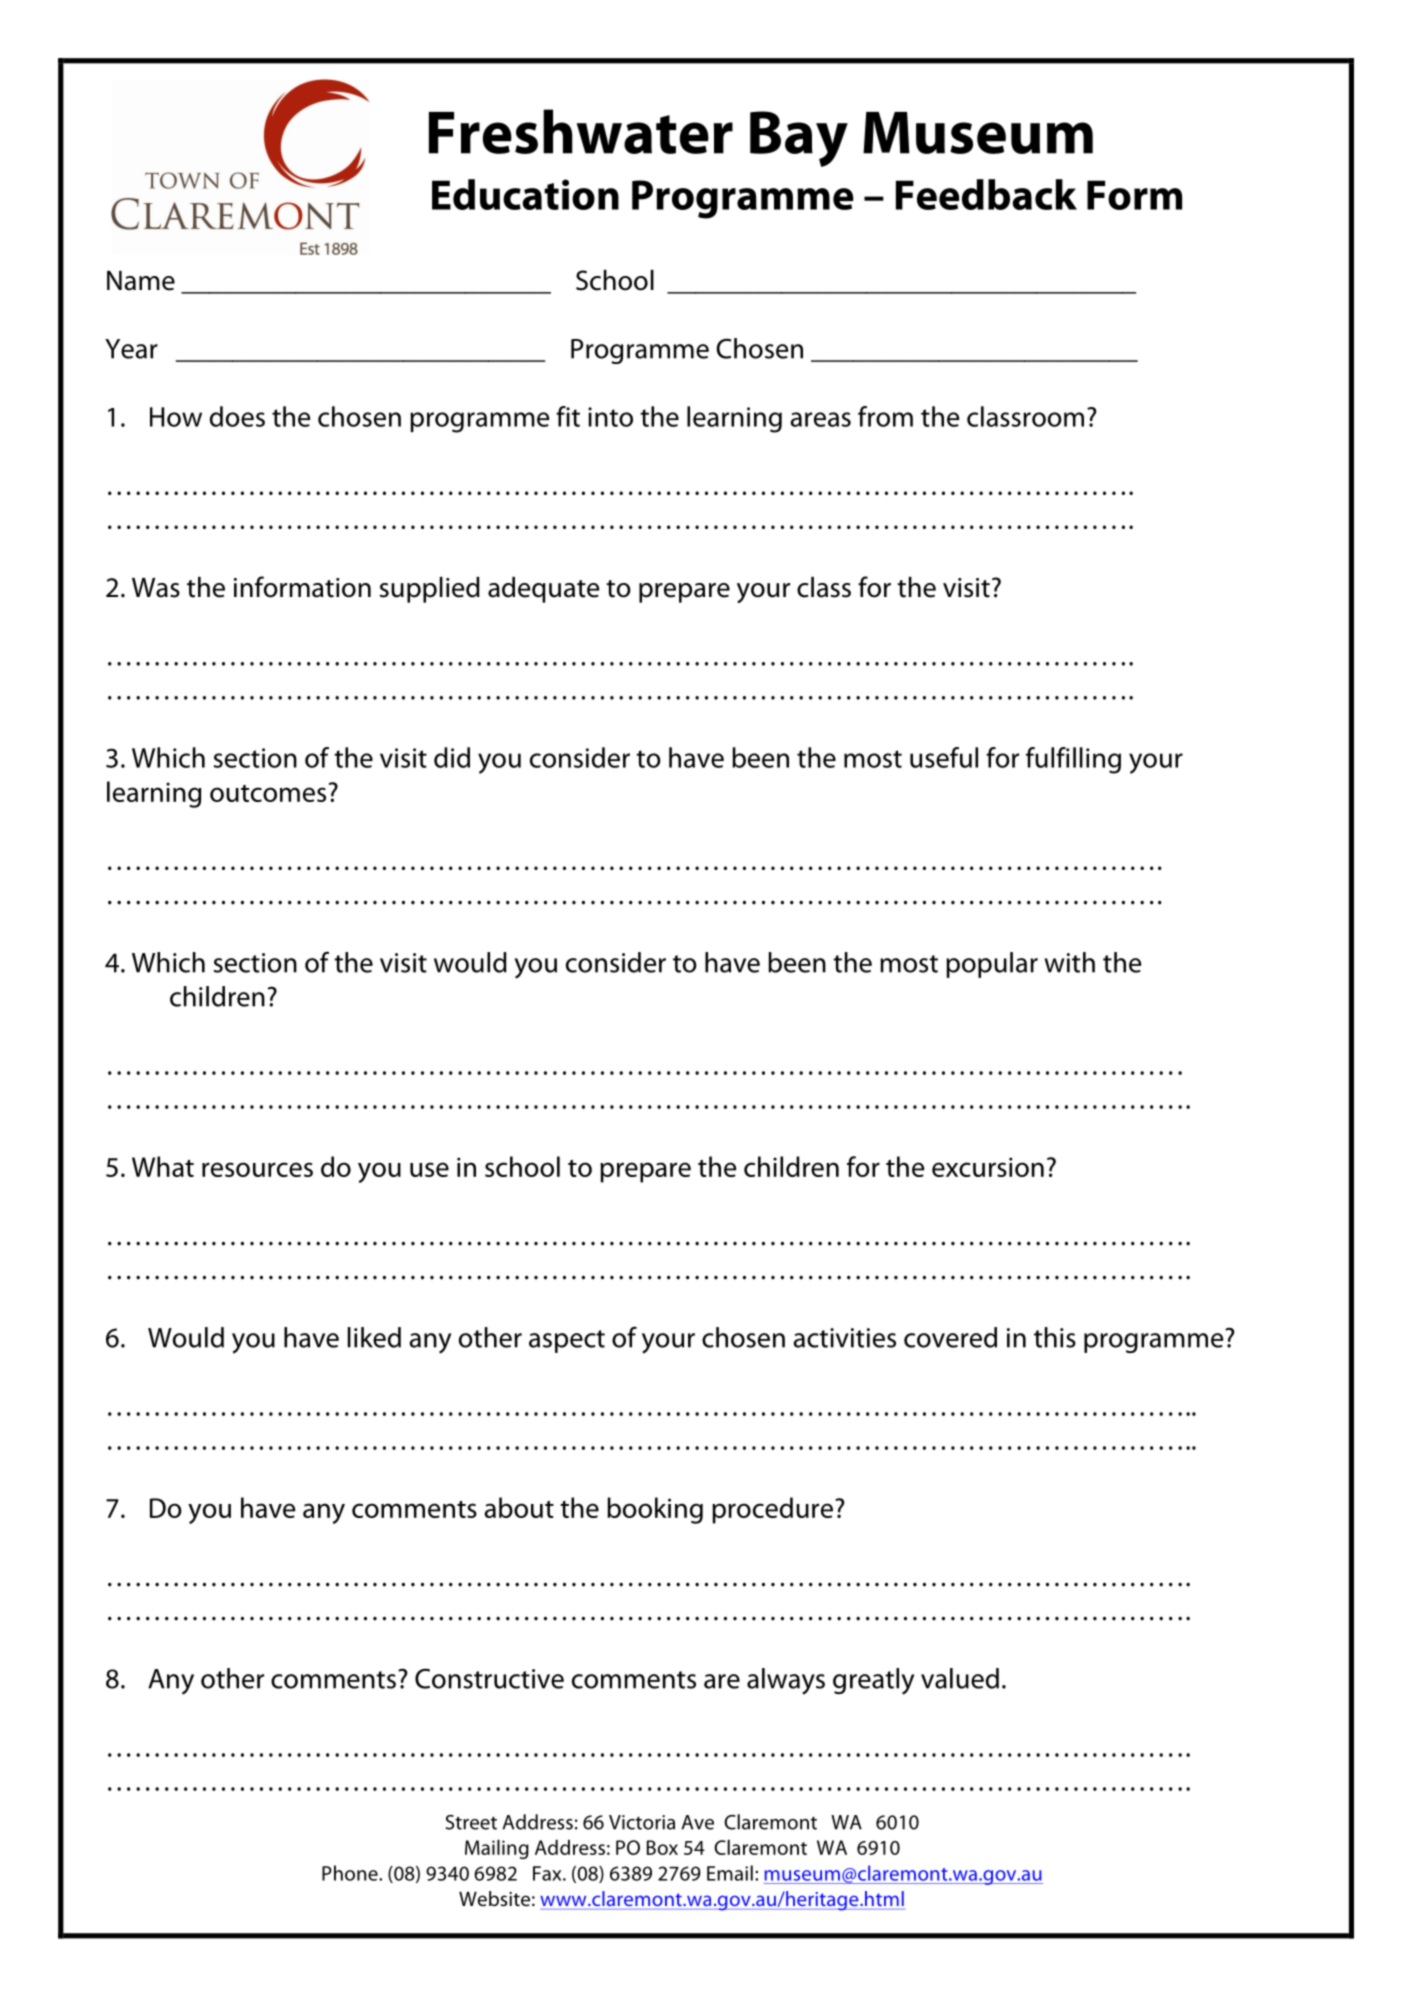  I want to click on valued, so click(960, 1678).
